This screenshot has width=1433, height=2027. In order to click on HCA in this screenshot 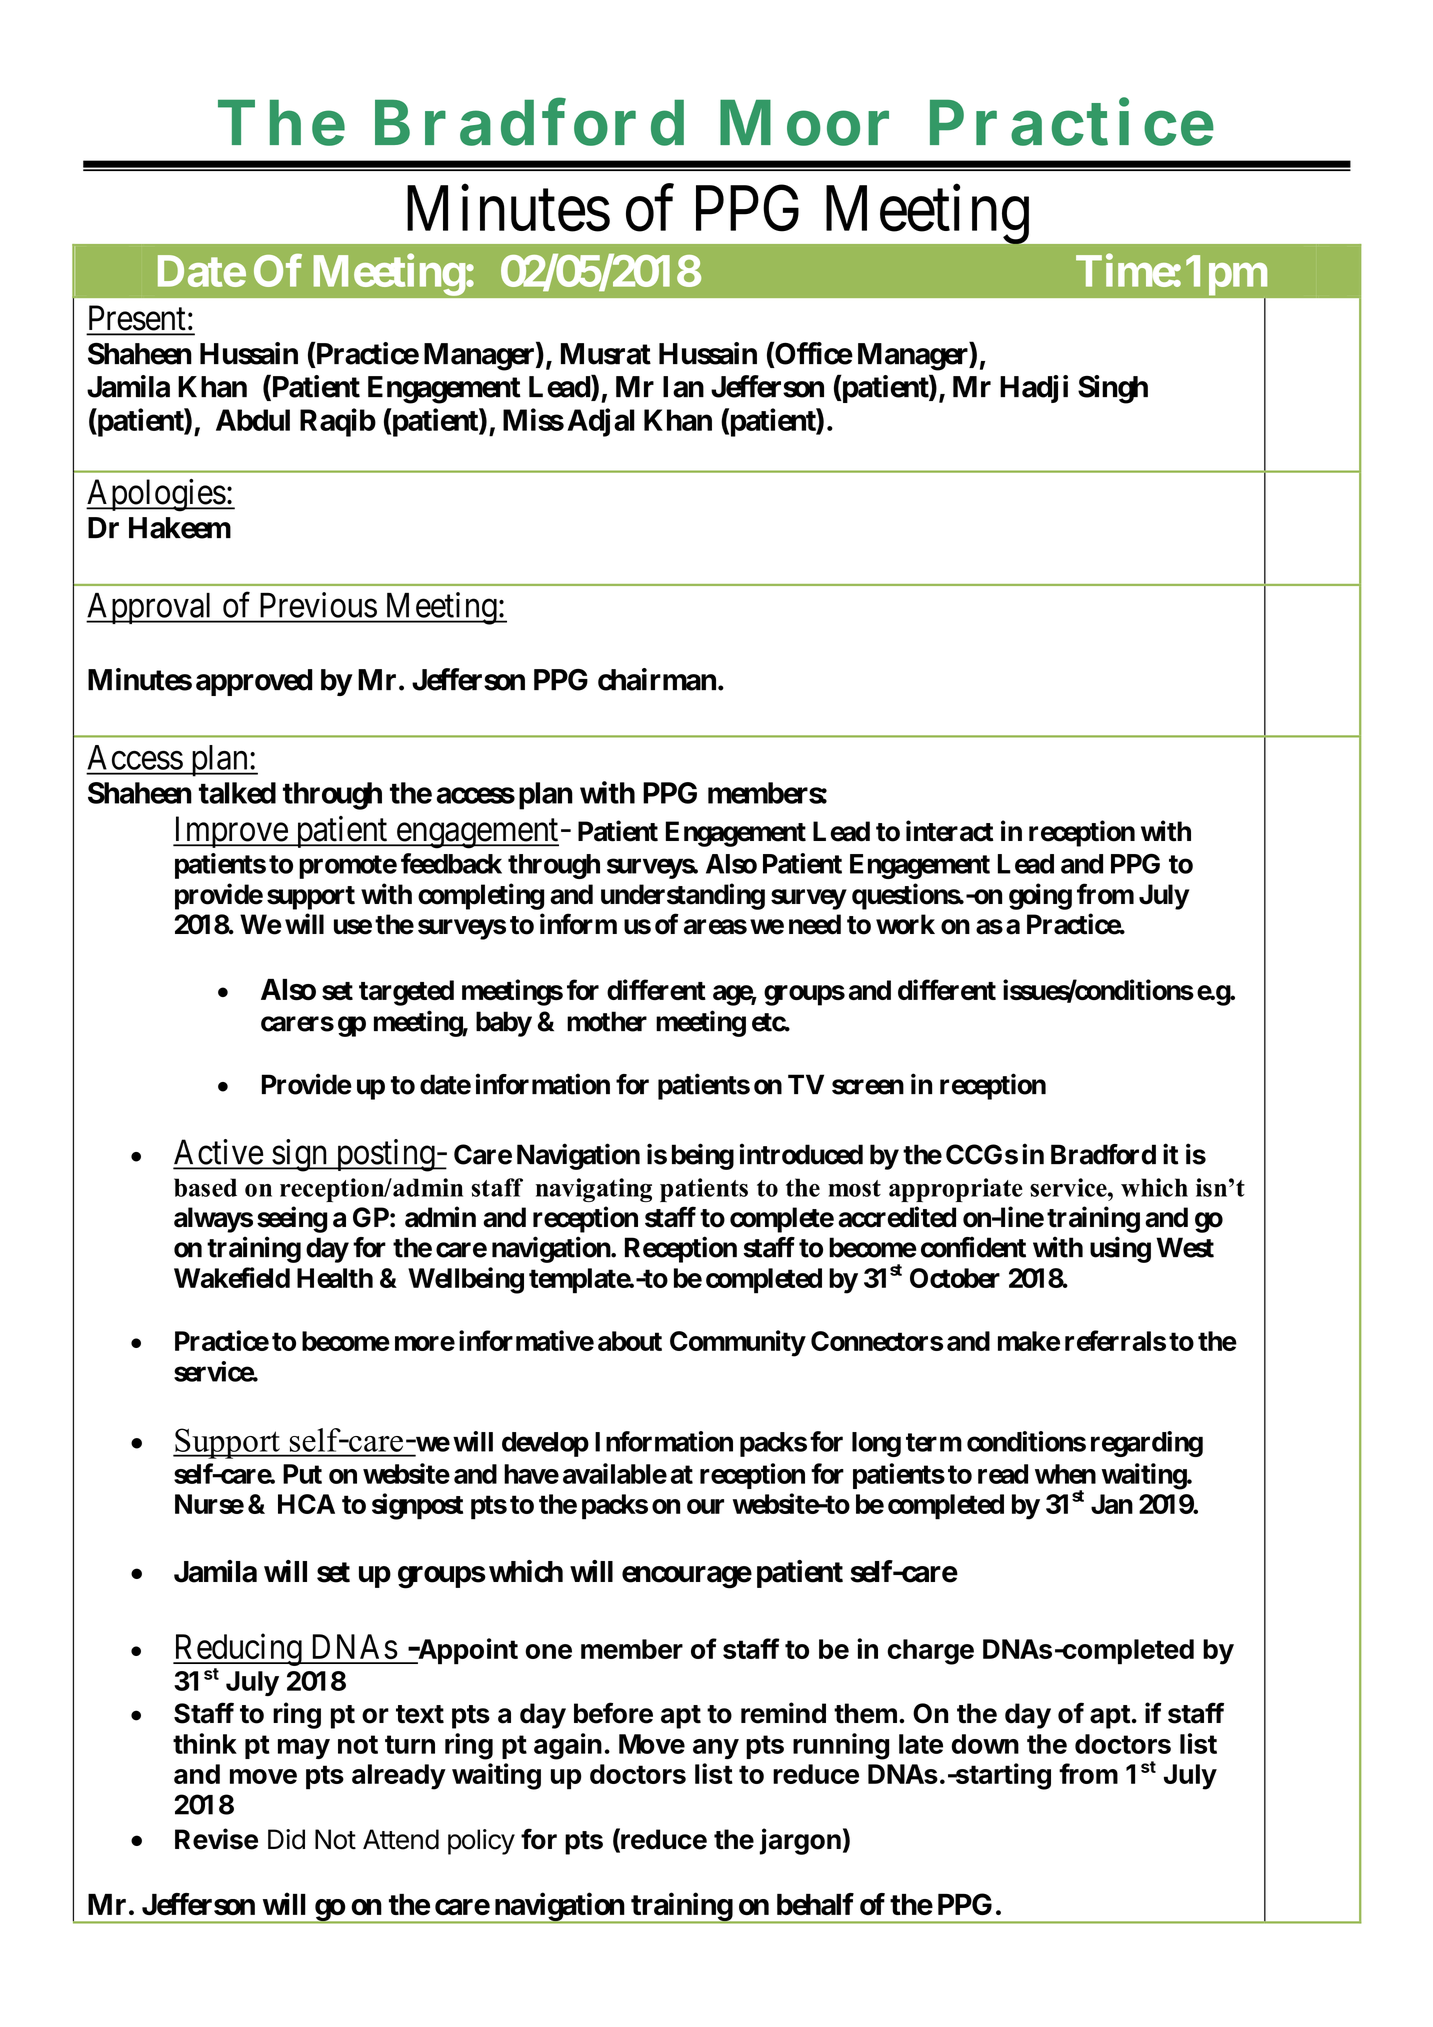, I will do `click(306, 1504)`.
